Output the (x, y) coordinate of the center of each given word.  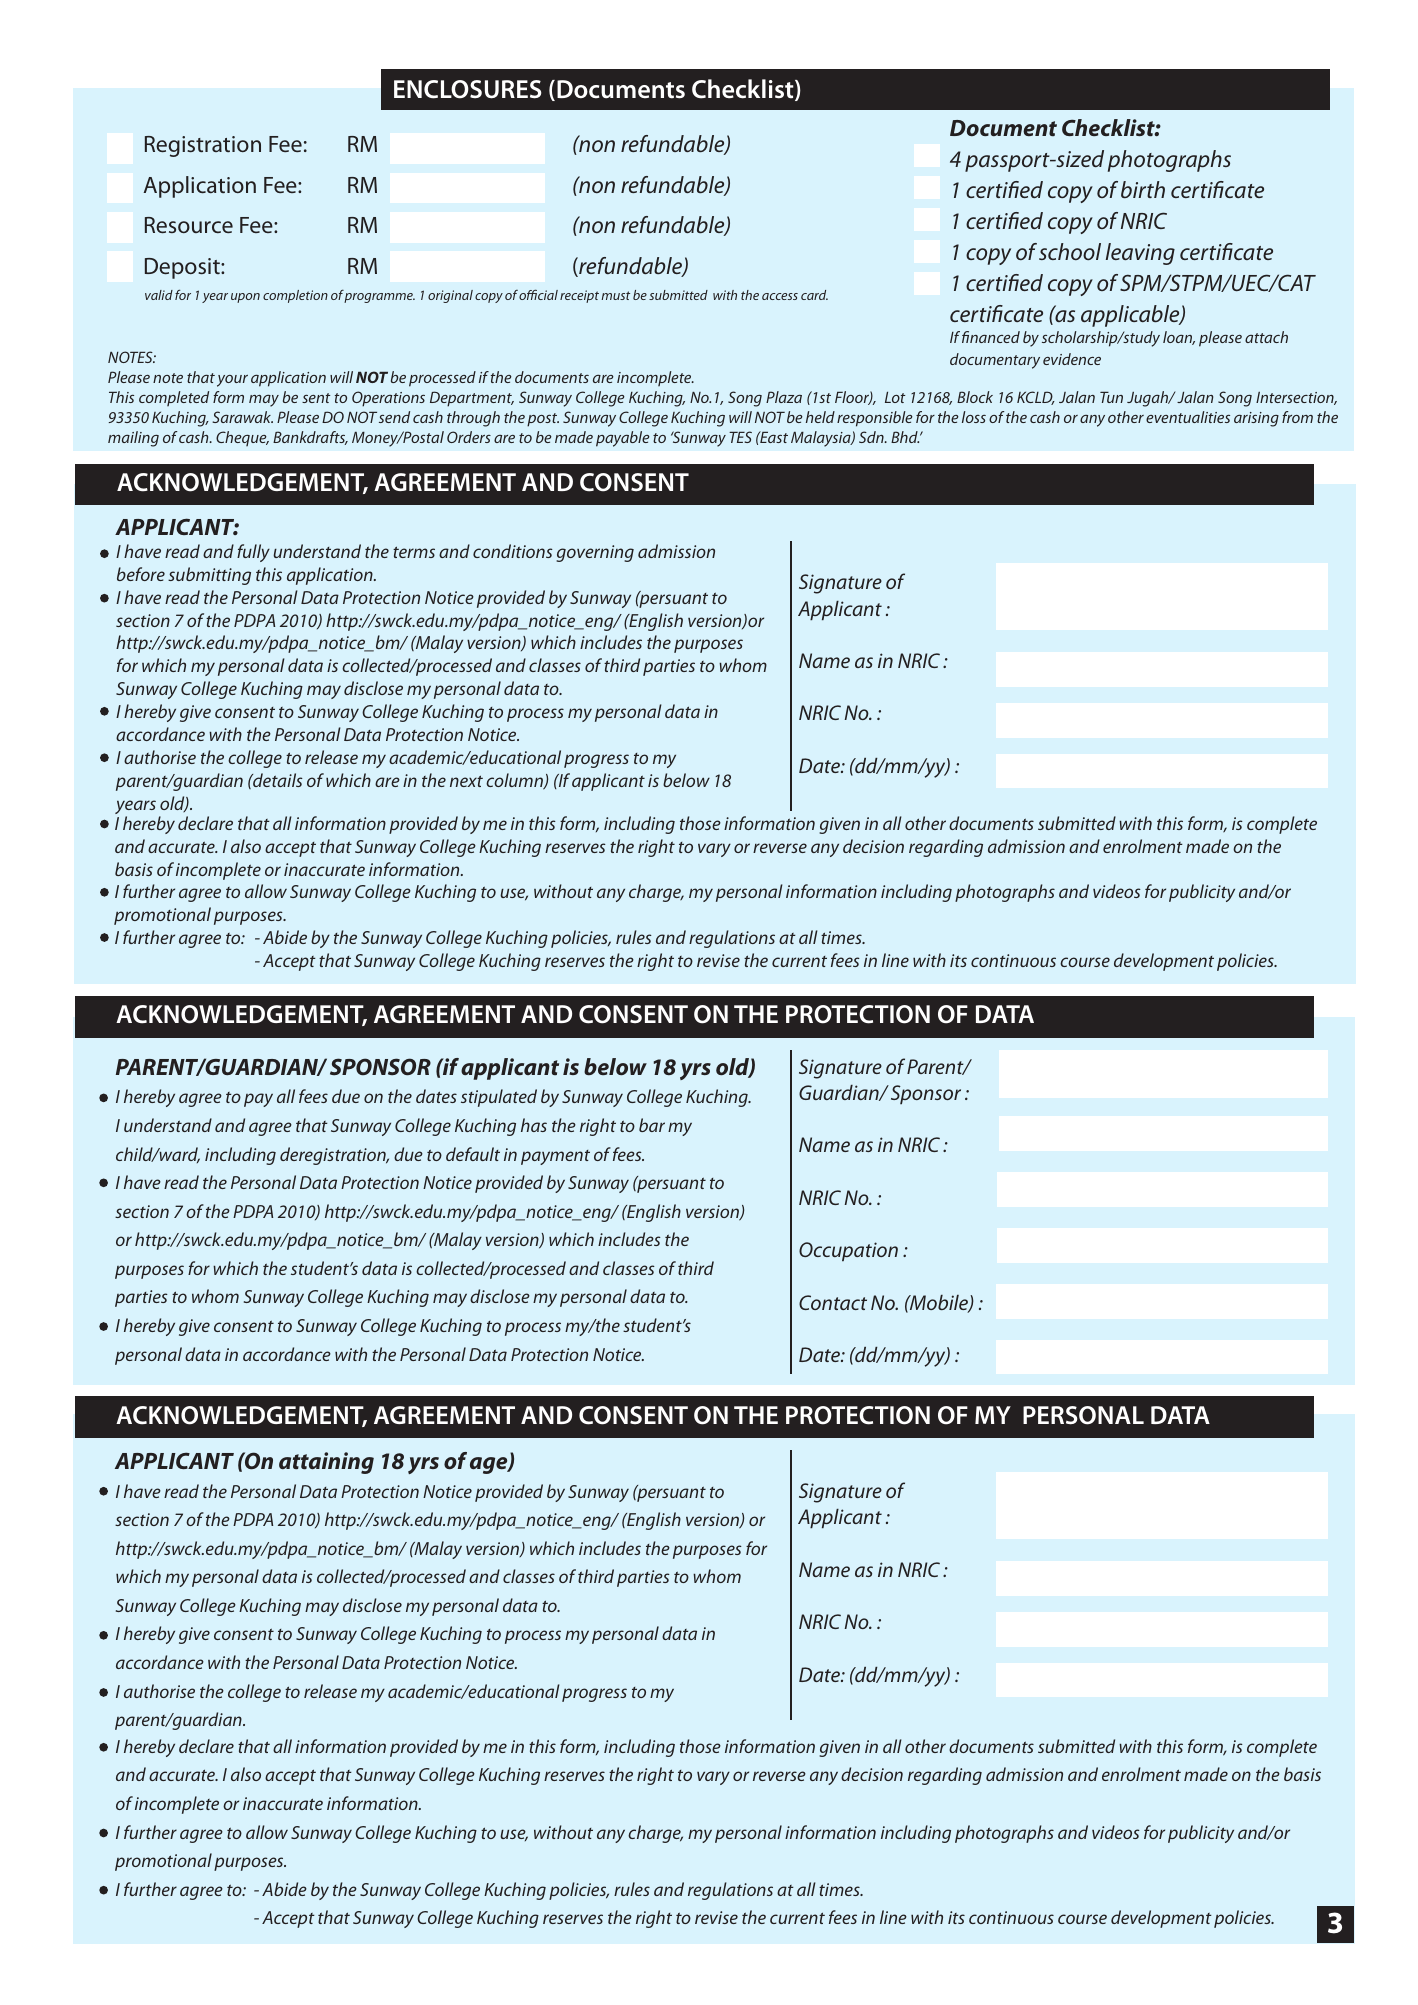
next (466, 781)
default (473, 1154)
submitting (209, 576)
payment (555, 1157)
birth (1143, 189)
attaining (326, 1463)
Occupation (848, 1251)
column (515, 781)
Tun (1111, 397)
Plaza (784, 397)
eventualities (1188, 417)
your (232, 381)
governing (595, 553)
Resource (189, 225)
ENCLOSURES (467, 89)
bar (652, 1125)
